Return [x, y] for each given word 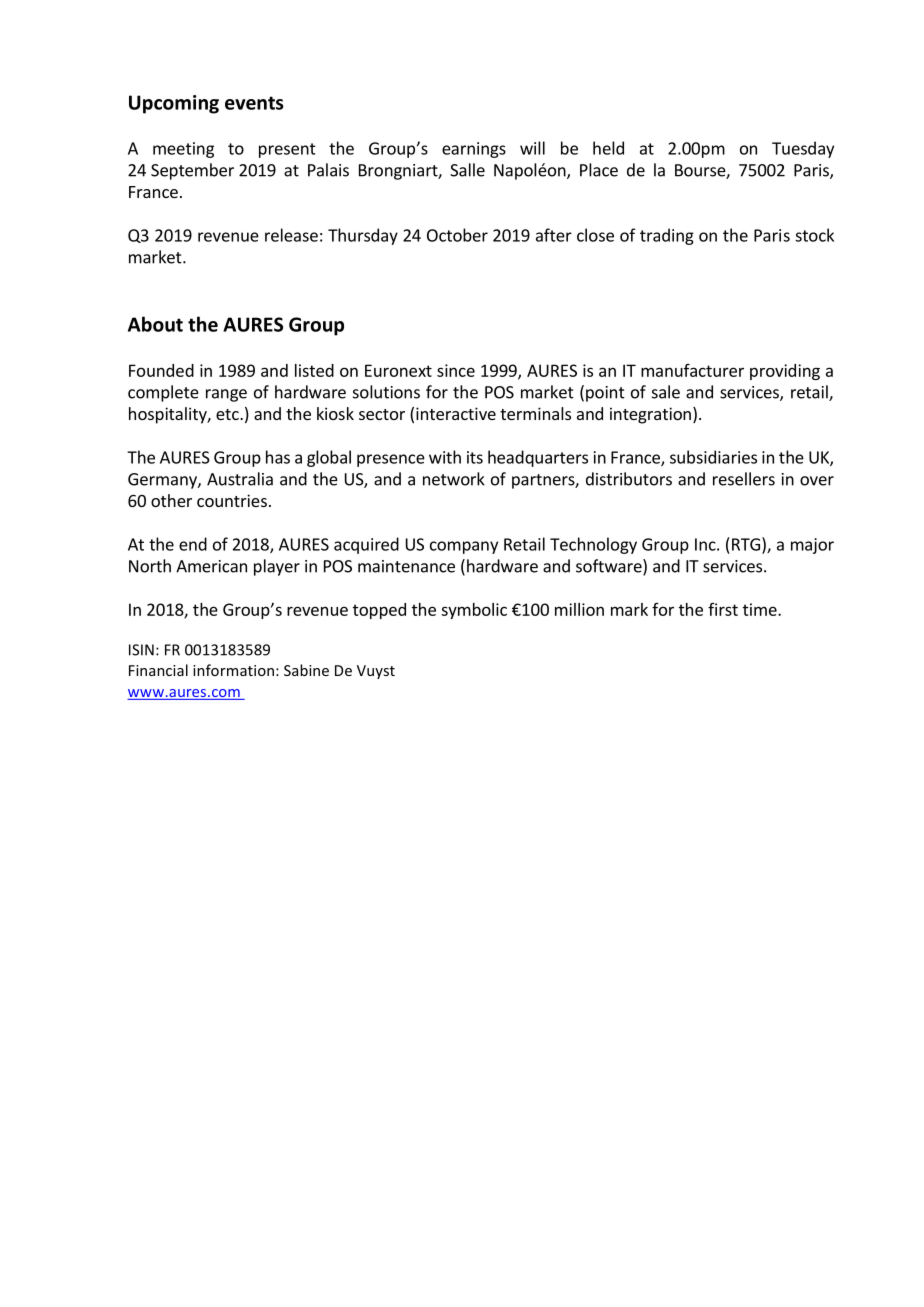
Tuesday [803, 149]
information [233, 670]
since [456, 370]
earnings [474, 150]
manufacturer [692, 370]
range [226, 395]
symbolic [474, 611]
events [254, 103]
